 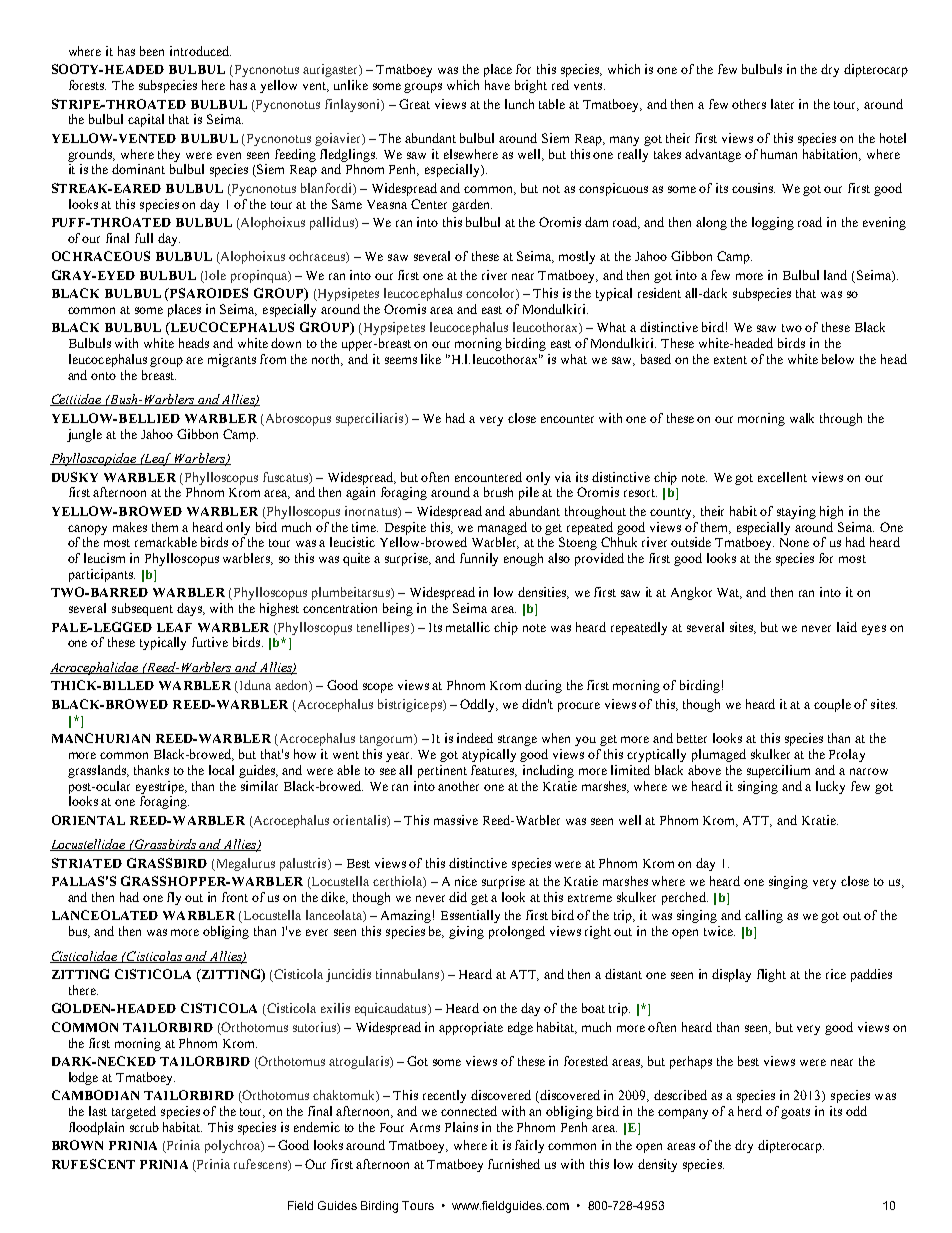 I want to click on laid, so click(x=847, y=627).
